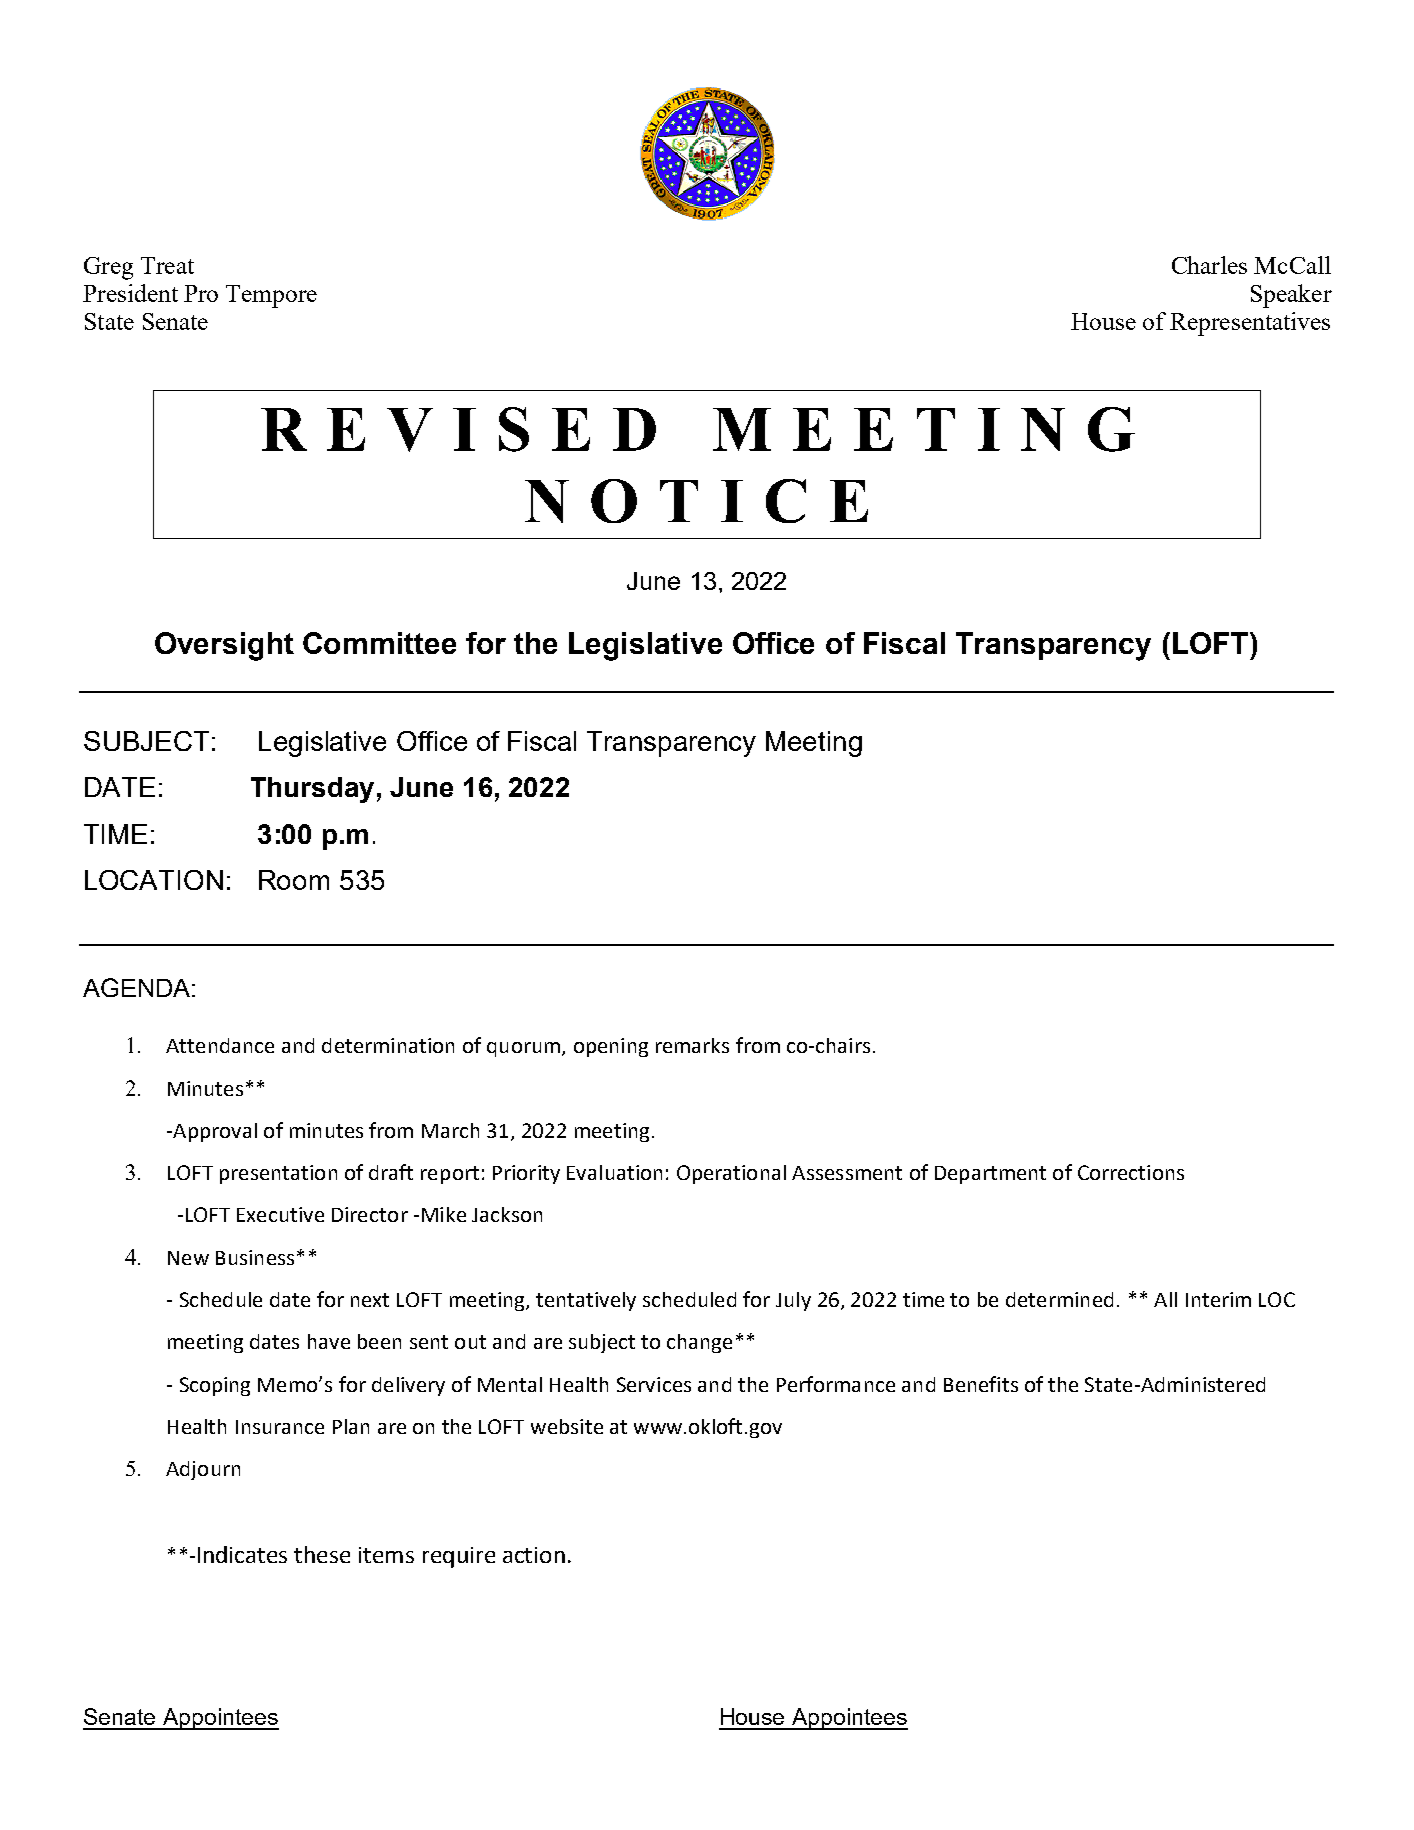  I want to click on REVISED, so click(458, 429).
